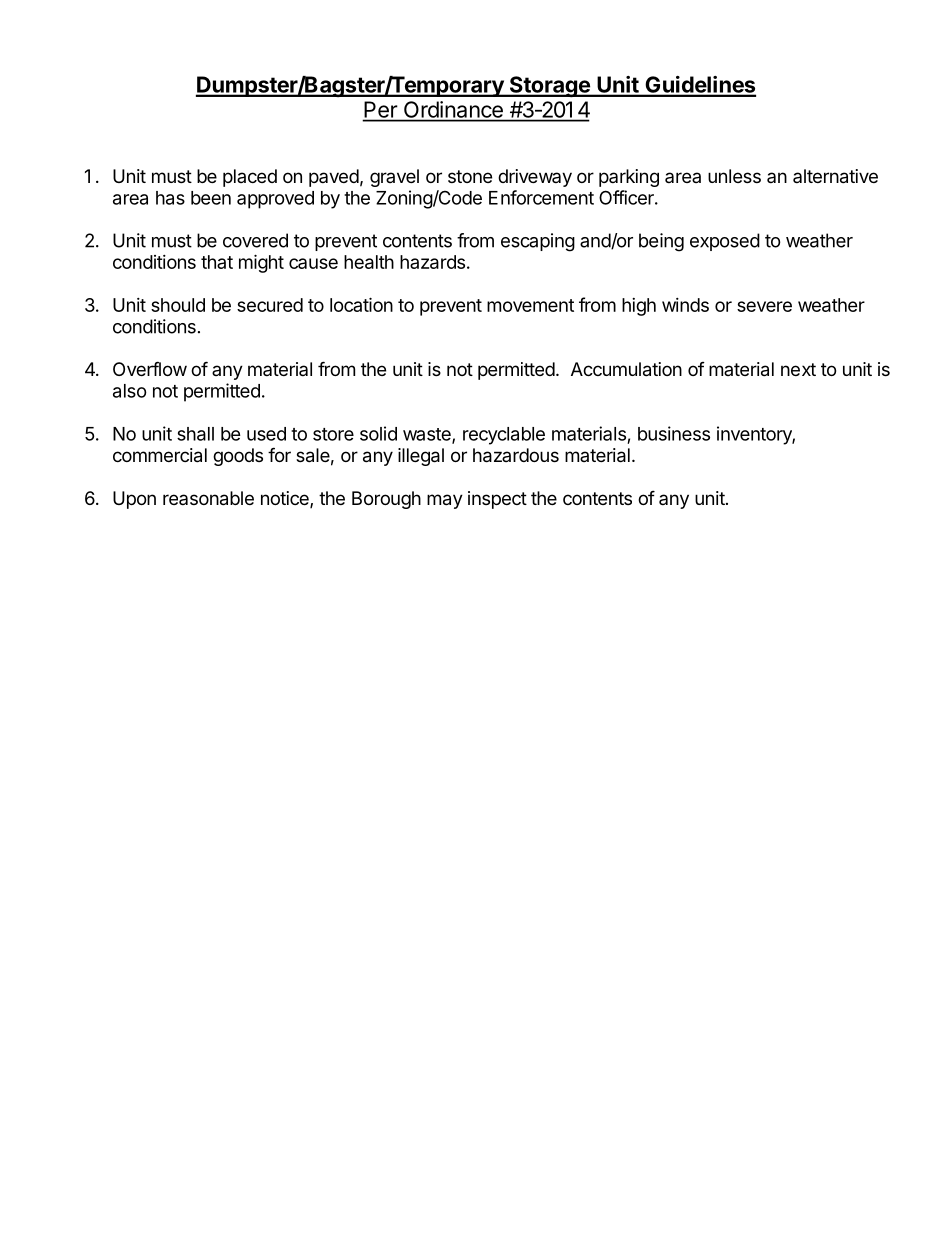 The width and height of the page is (952, 1233). What do you see at coordinates (250, 178) in the page?
I see `placed` at bounding box center [250, 178].
